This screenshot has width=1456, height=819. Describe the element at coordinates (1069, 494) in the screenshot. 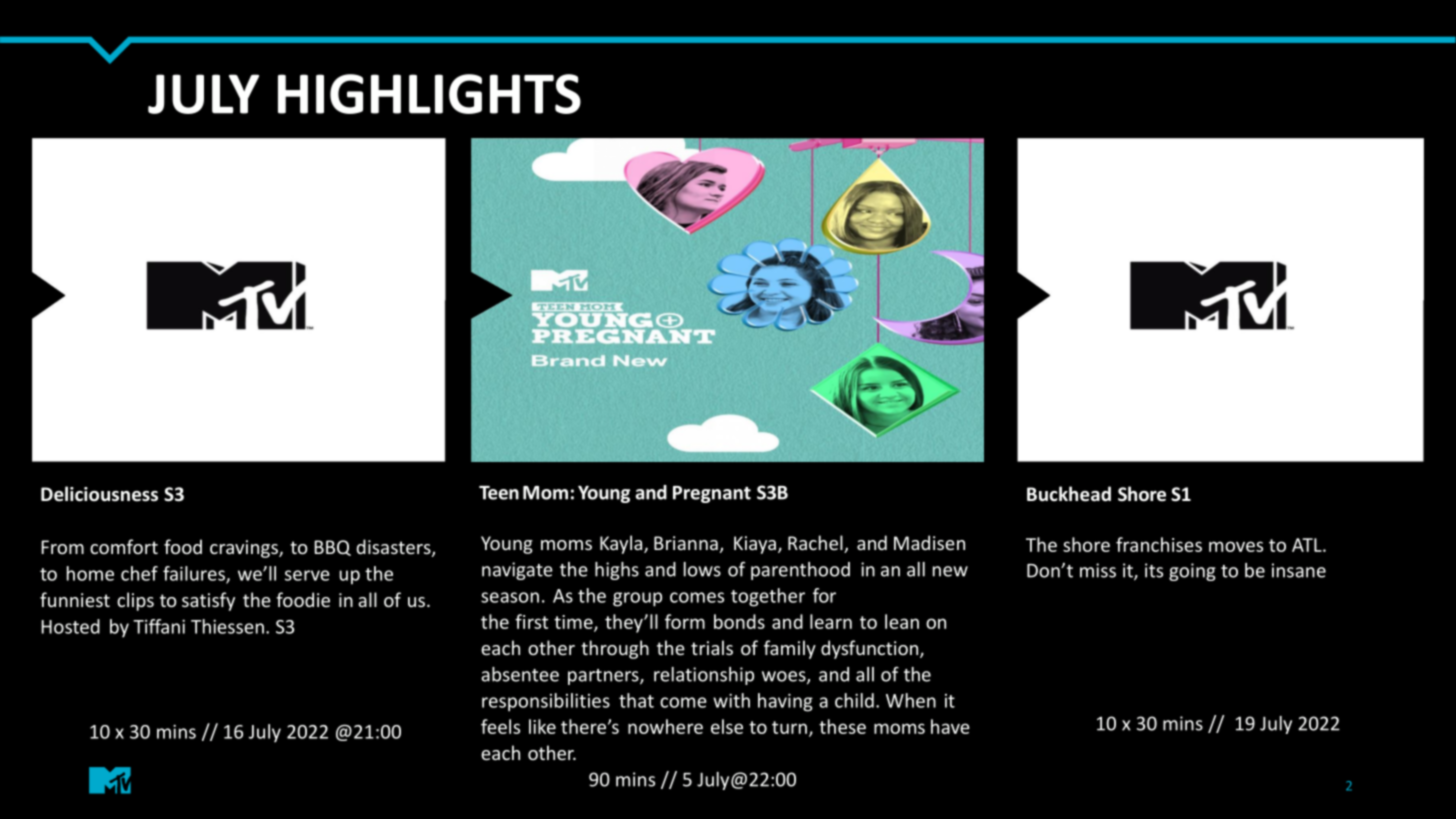

I see `Buckhead` at that location.
